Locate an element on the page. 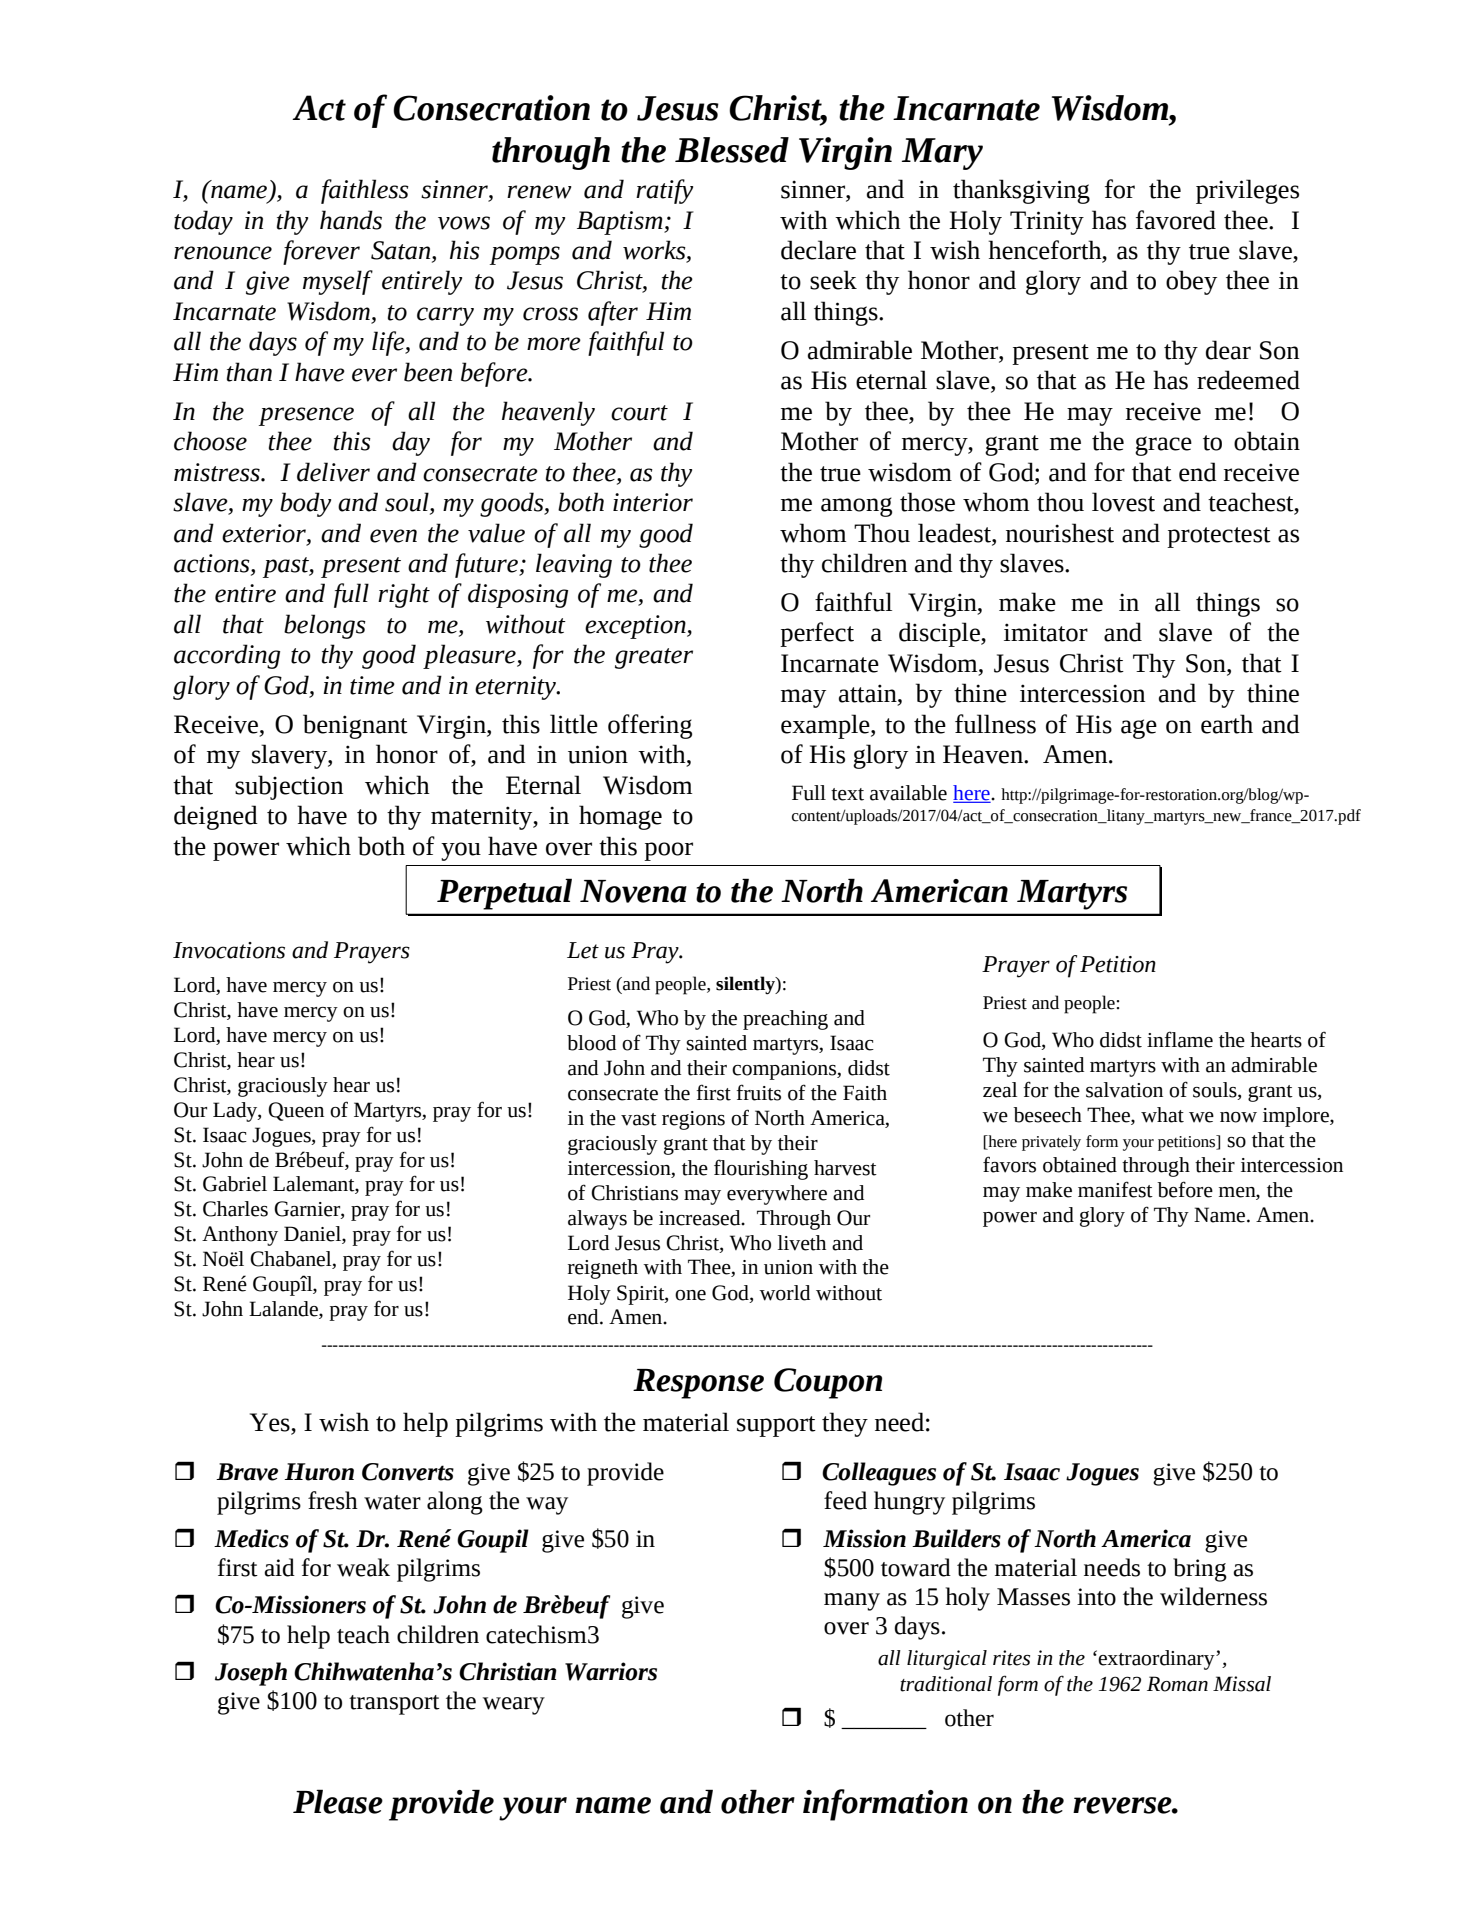 This document has height=1907, width=1474. grace is located at coordinates (1163, 446).
